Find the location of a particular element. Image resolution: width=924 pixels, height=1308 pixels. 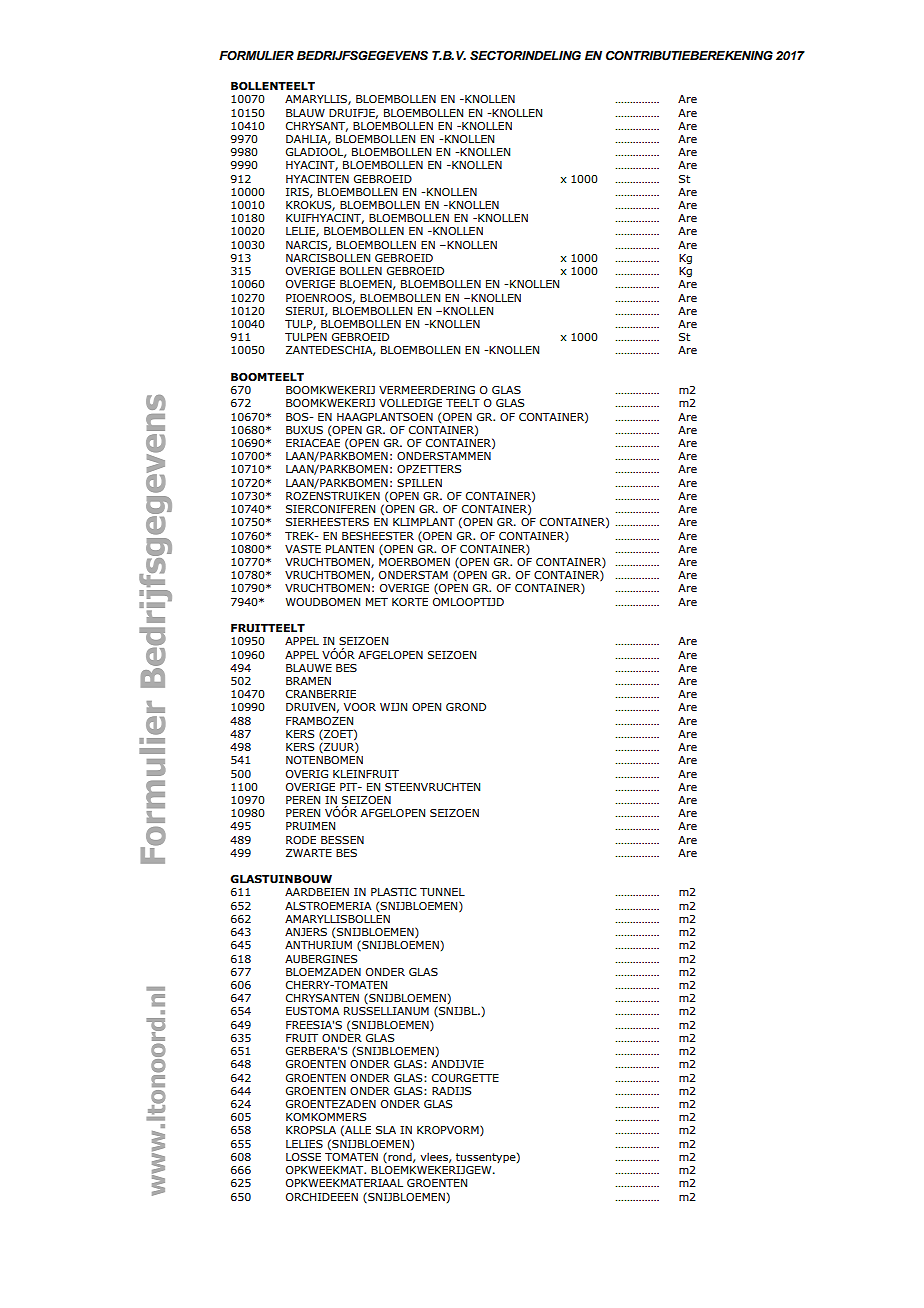

MET is located at coordinates (377, 602).
